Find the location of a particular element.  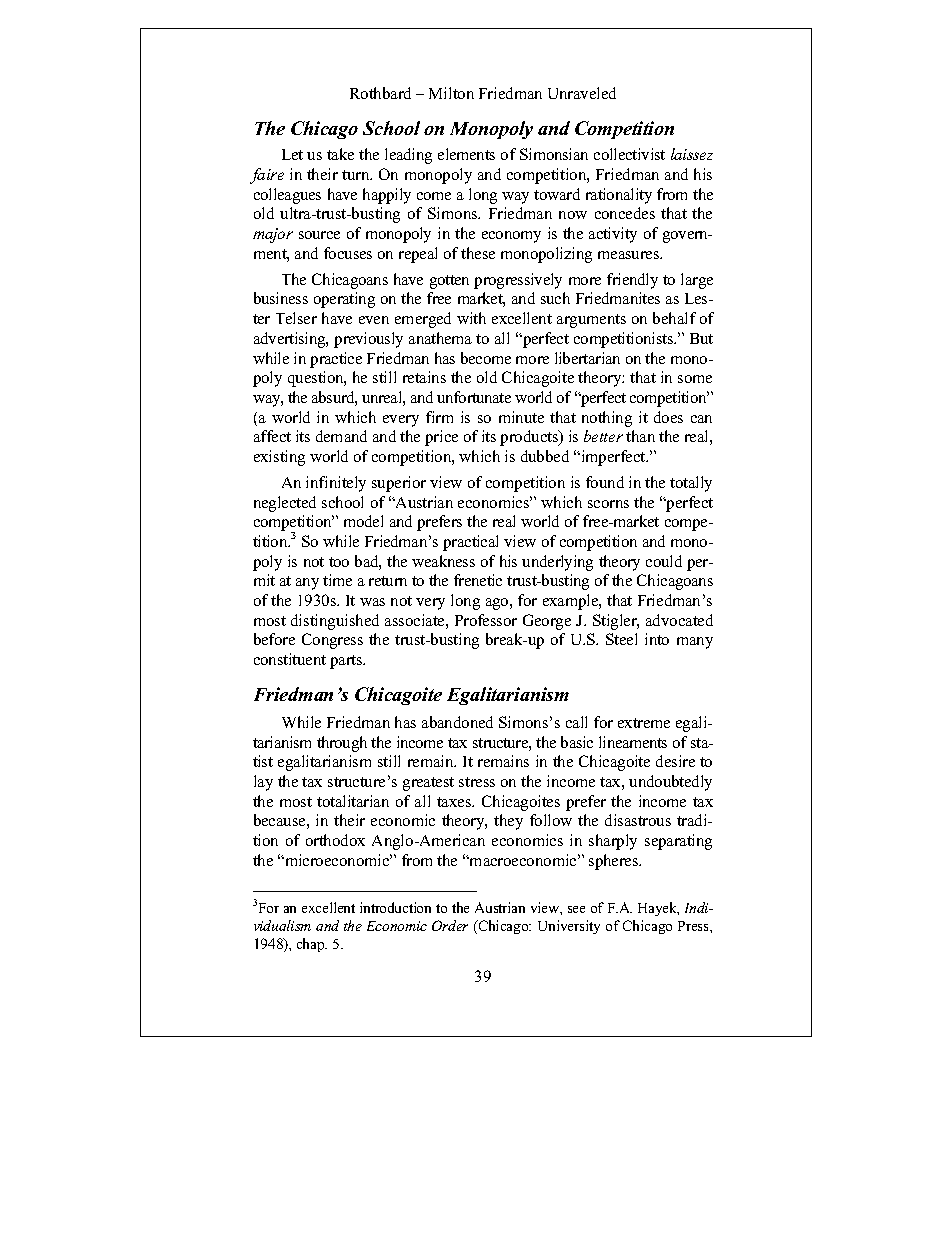

into is located at coordinates (657, 639).
